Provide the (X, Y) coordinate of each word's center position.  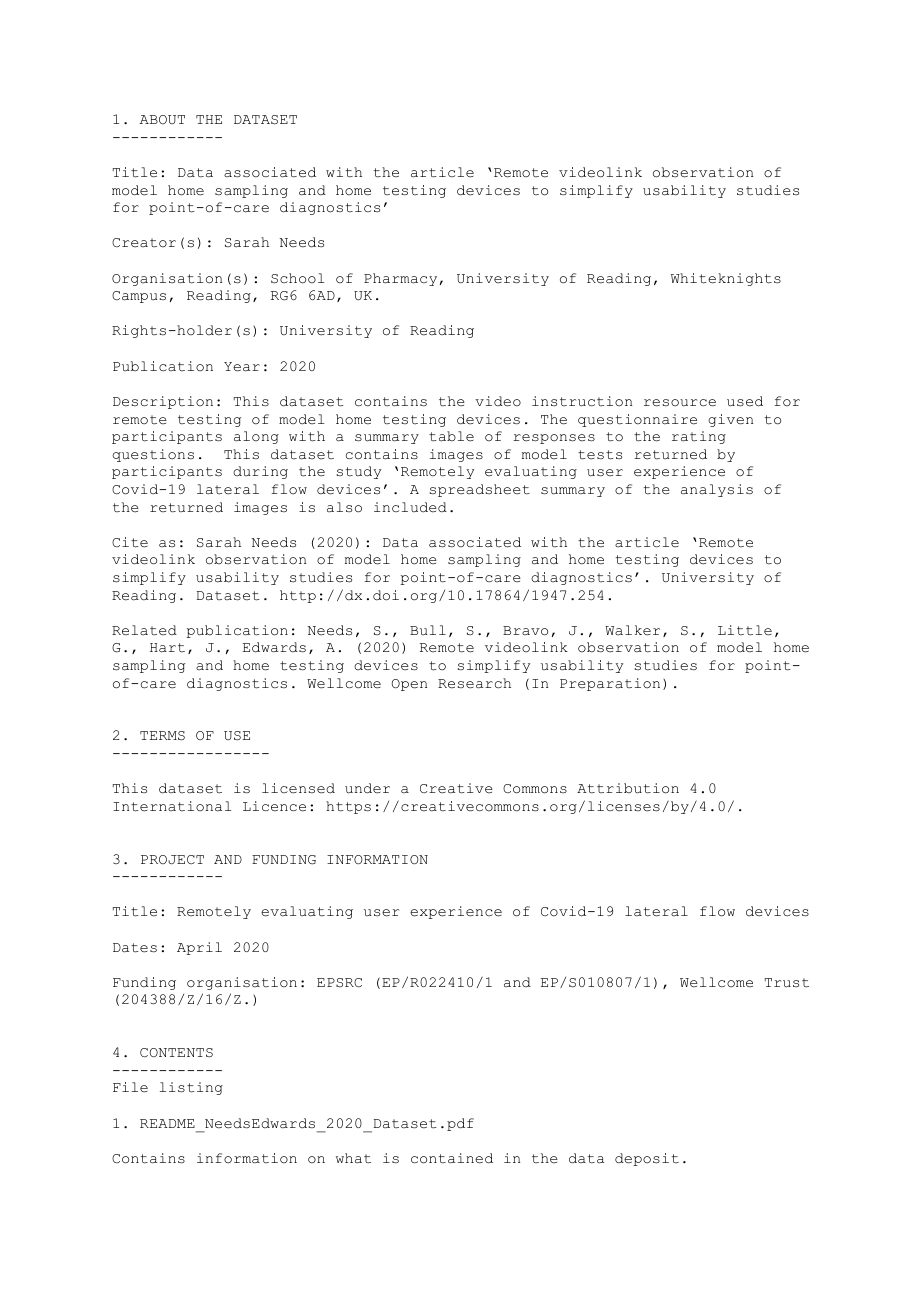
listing (191, 1088)
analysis (717, 490)
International (172, 806)
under (367, 788)
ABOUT (162, 119)
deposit (647, 1159)
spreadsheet (480, 490)
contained (452, 1158)
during (260, 472)
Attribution (628, 788)
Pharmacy (400, 279)
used (745, 401)
